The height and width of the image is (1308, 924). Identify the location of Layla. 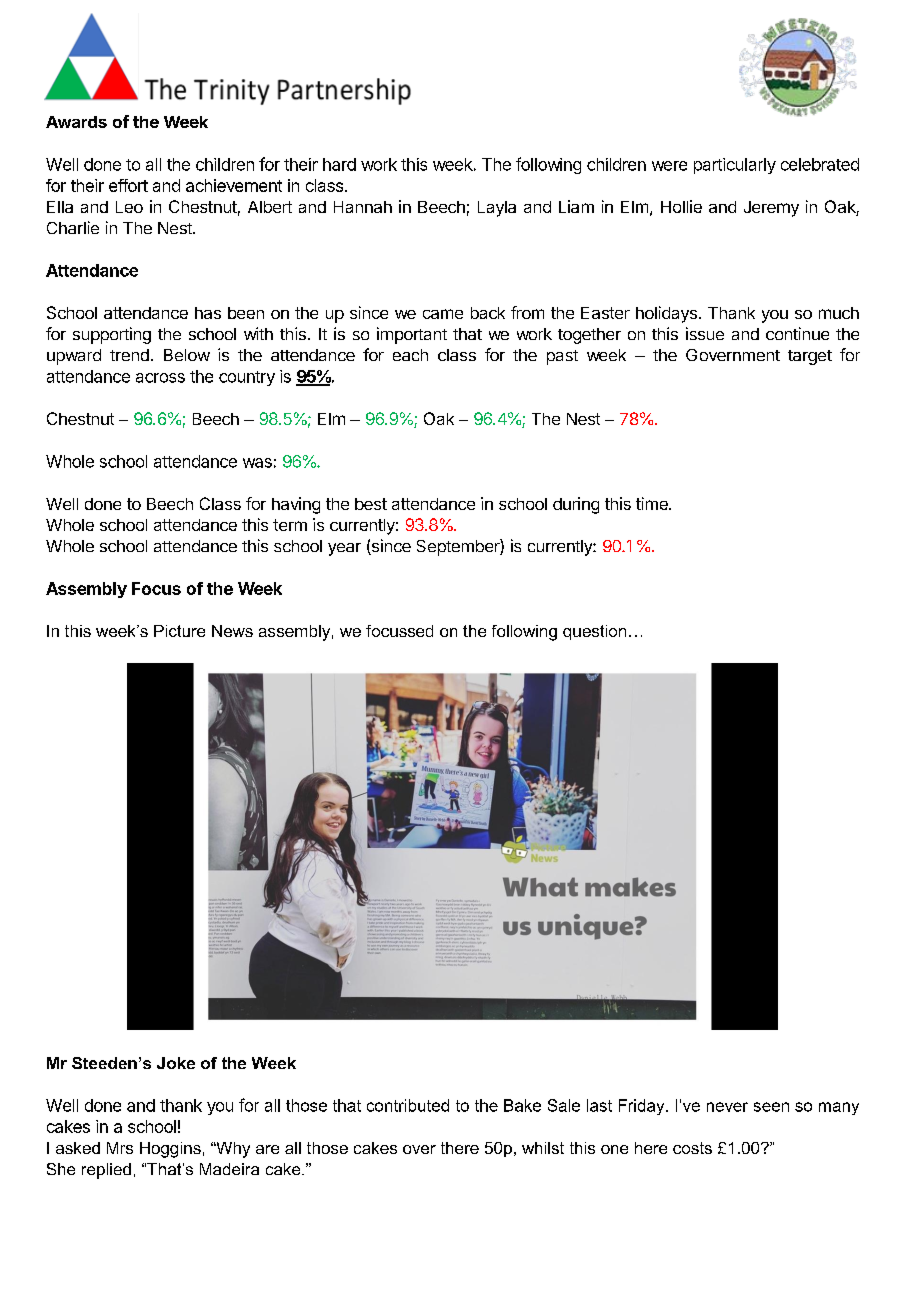
(497, 209).
